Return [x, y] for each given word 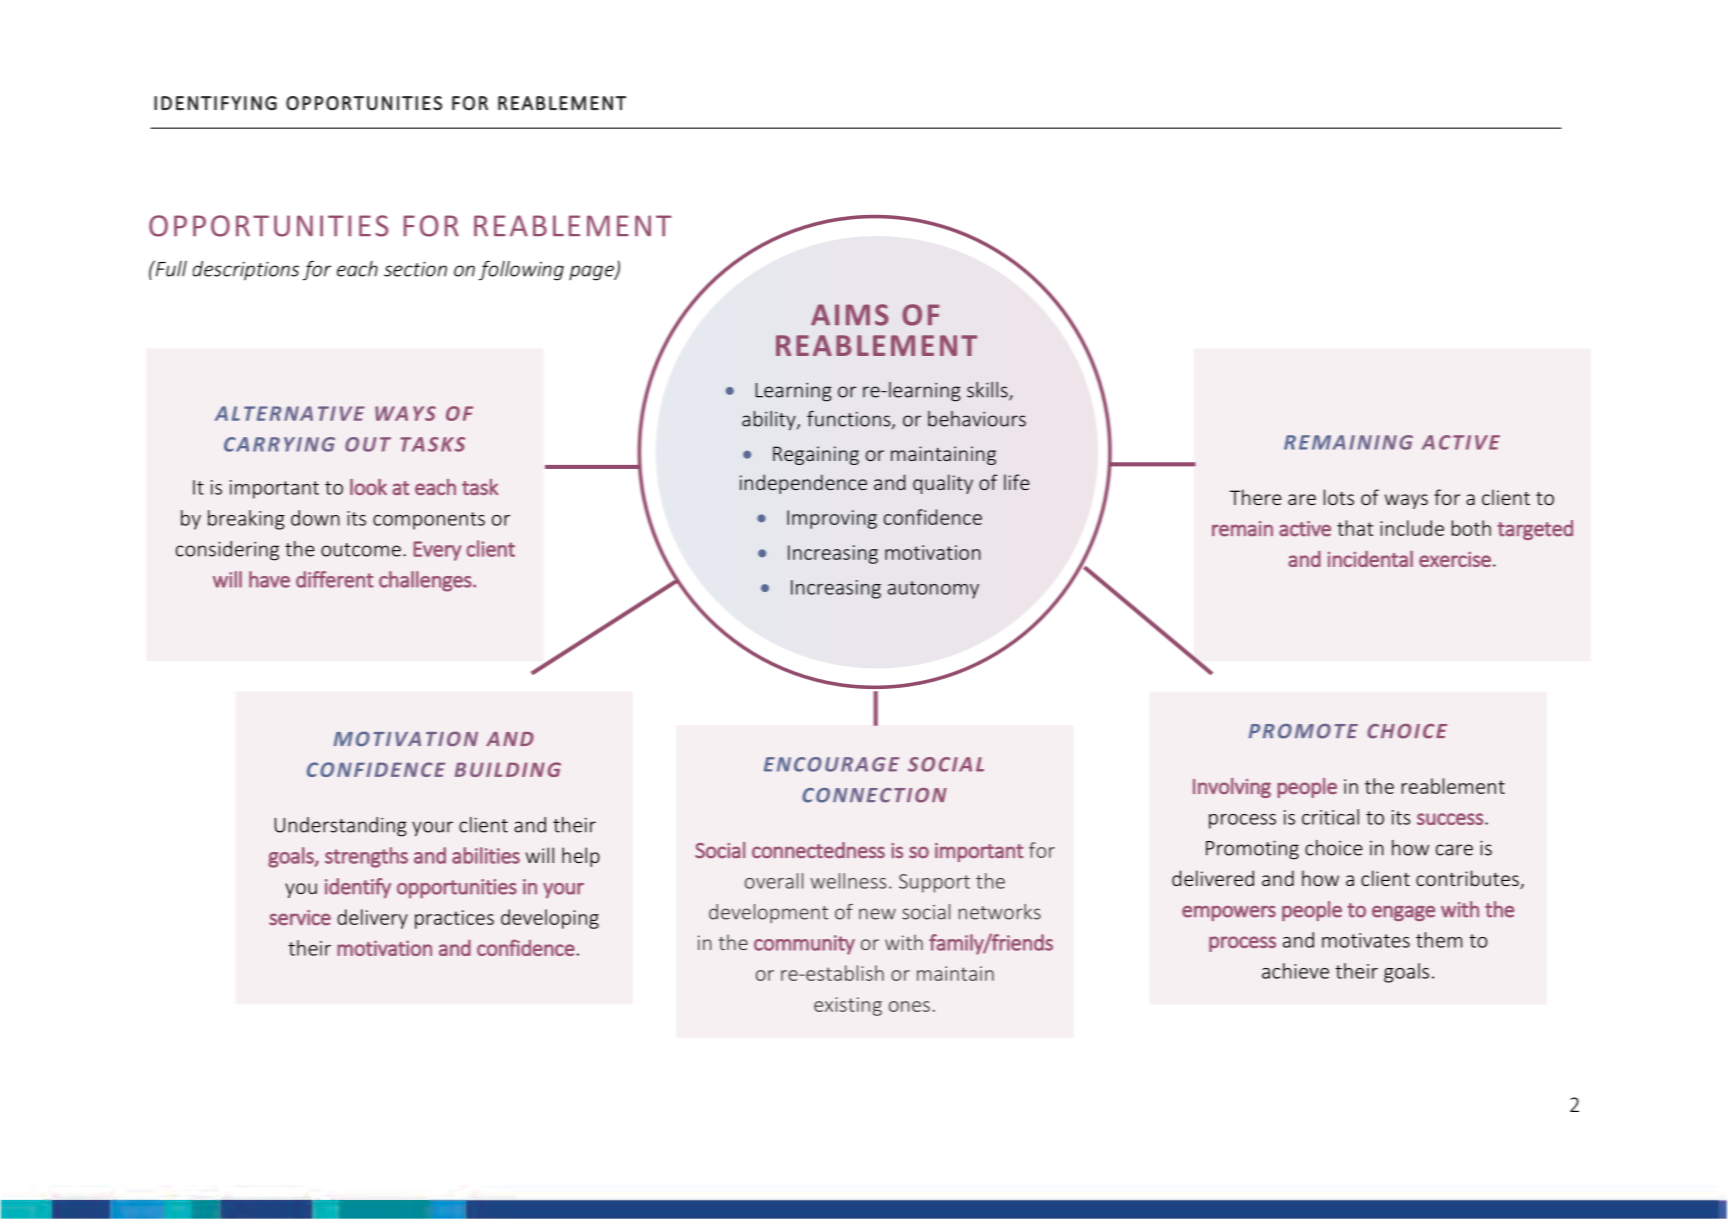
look [368, 487]
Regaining [816, 455]
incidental [1370, 558]
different [334, 579]
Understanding [341, 827]
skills [988, 391]
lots [1339, 497]
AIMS [850, 315]
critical [1330, 817]
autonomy [933, 590]
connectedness [818, 850]
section [415, 269]
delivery [372, 919]
